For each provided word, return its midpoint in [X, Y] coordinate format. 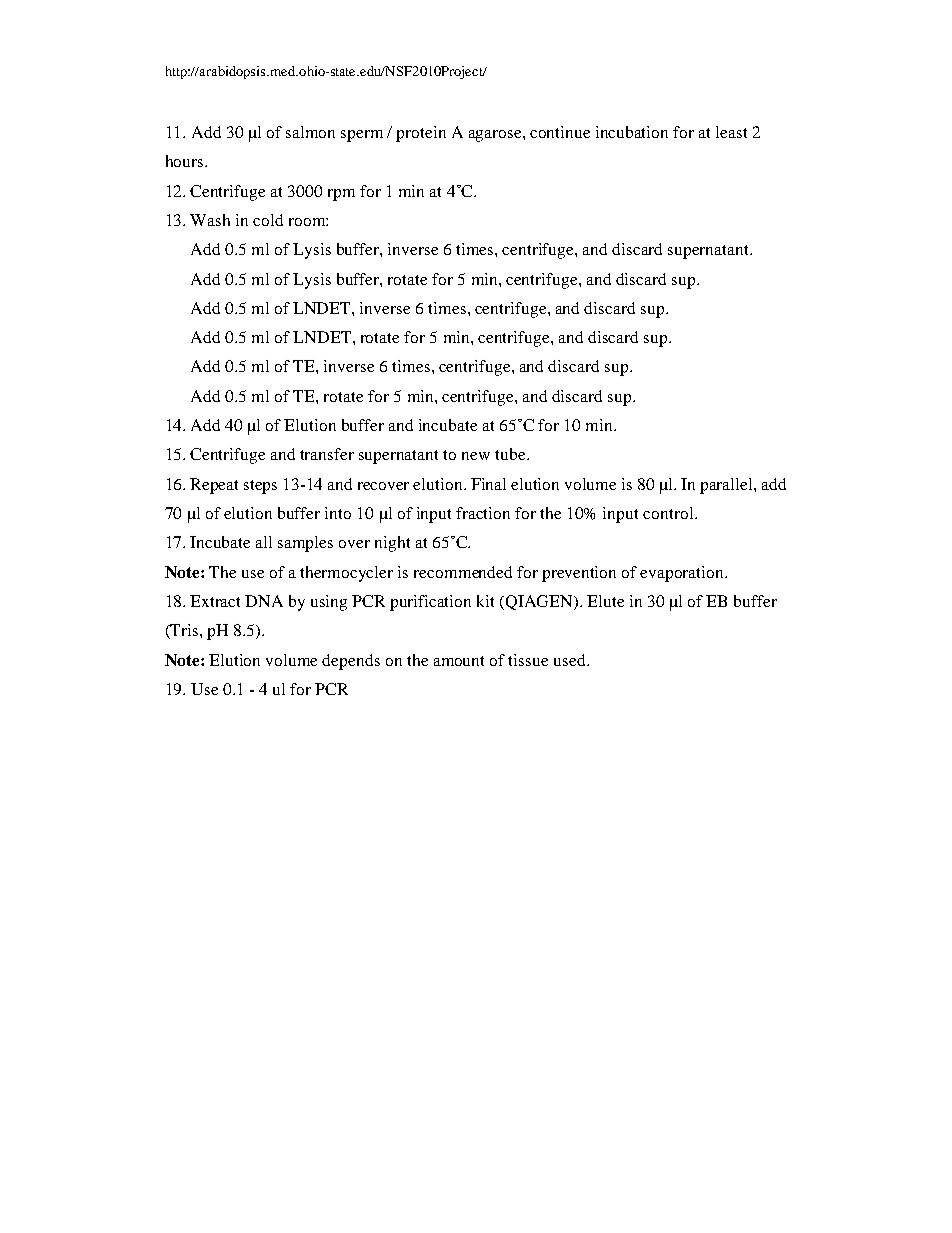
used [571, 660]
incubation [632, 132]
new [476, 456]
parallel [727, 486]
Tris [185, 631]
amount [459, 661]
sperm [362, 136]
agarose [496, 136]
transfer [327, 454]
